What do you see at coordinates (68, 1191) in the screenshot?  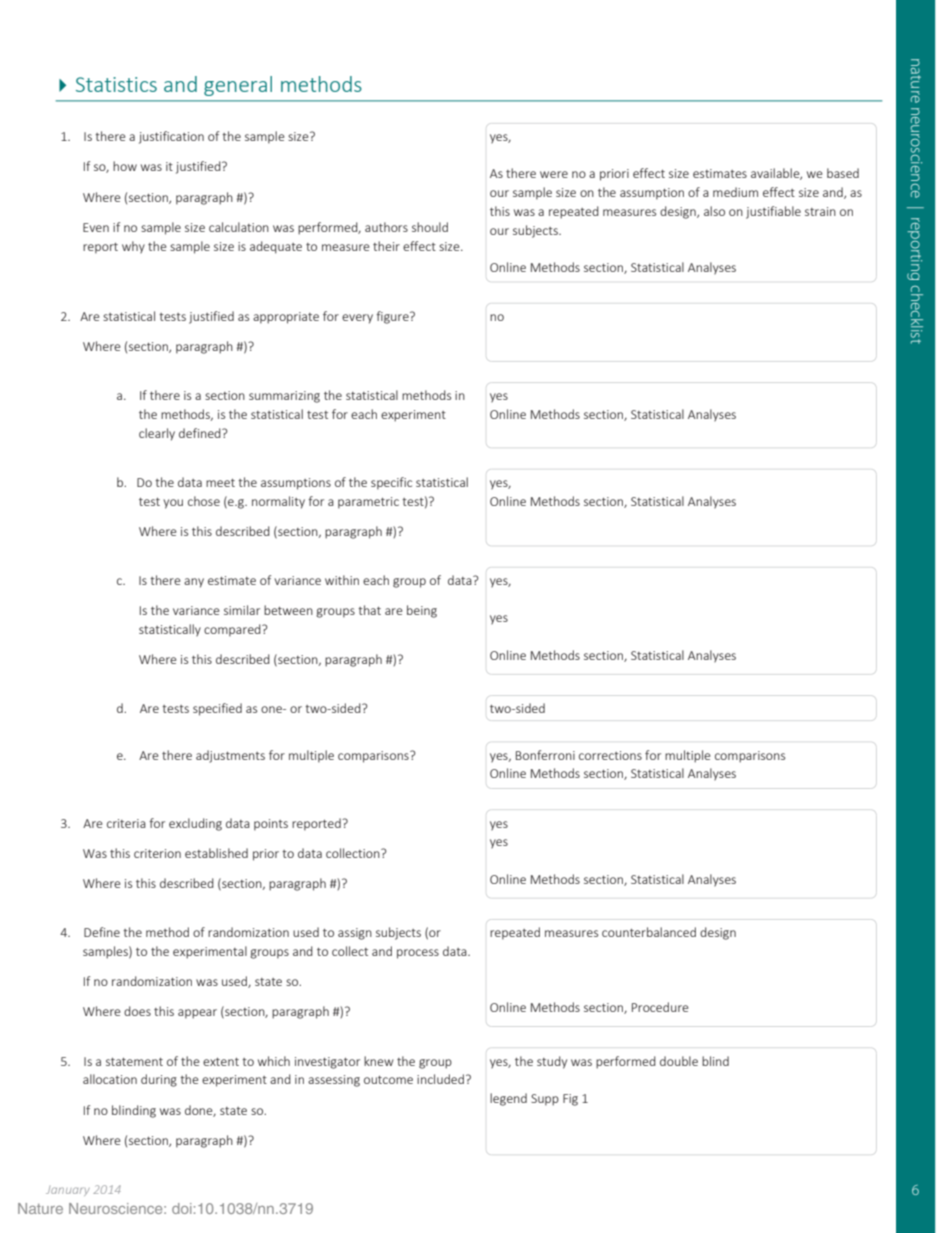 I see `January` at bounding box center [68, 1191].
